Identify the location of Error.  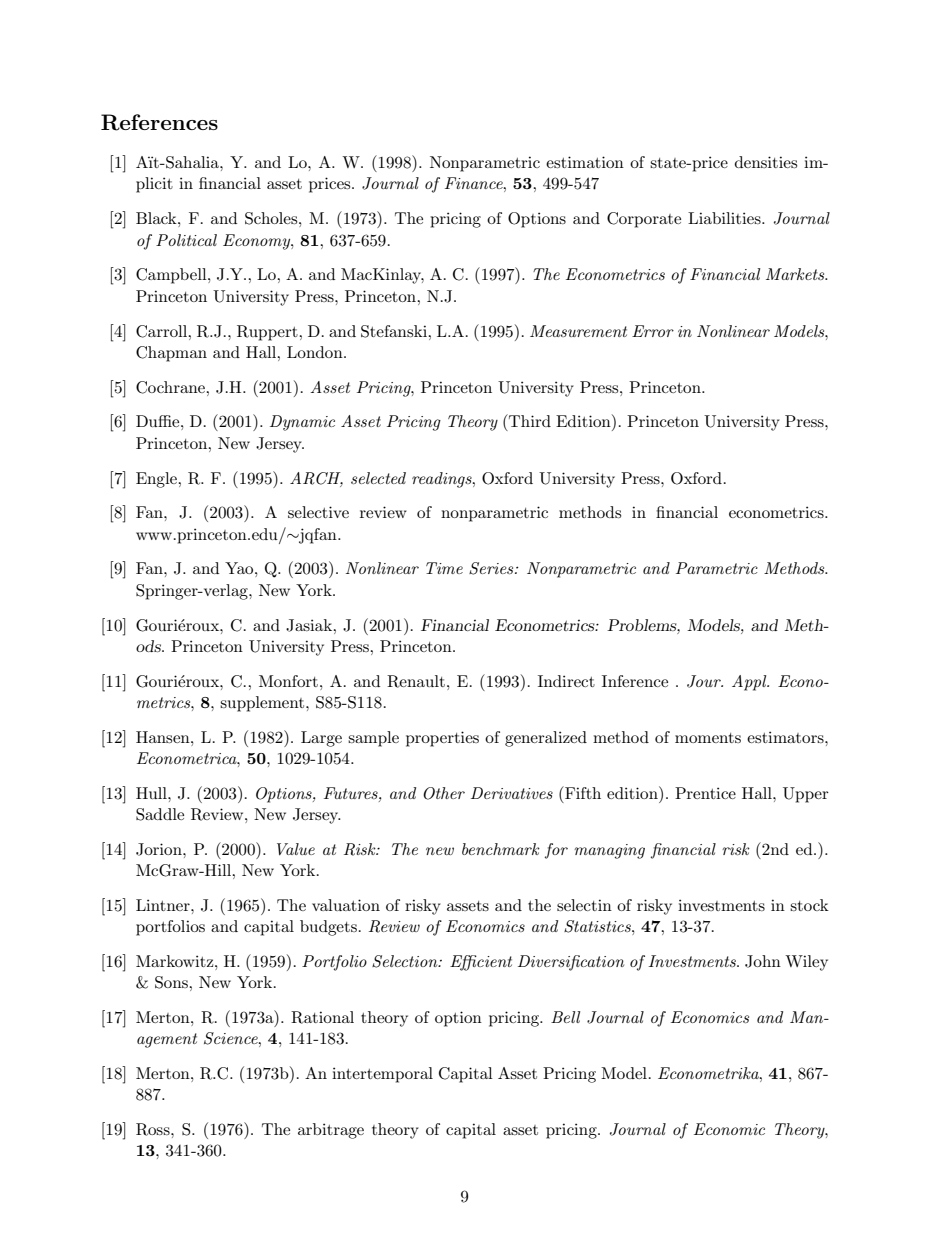
(653, 331).
